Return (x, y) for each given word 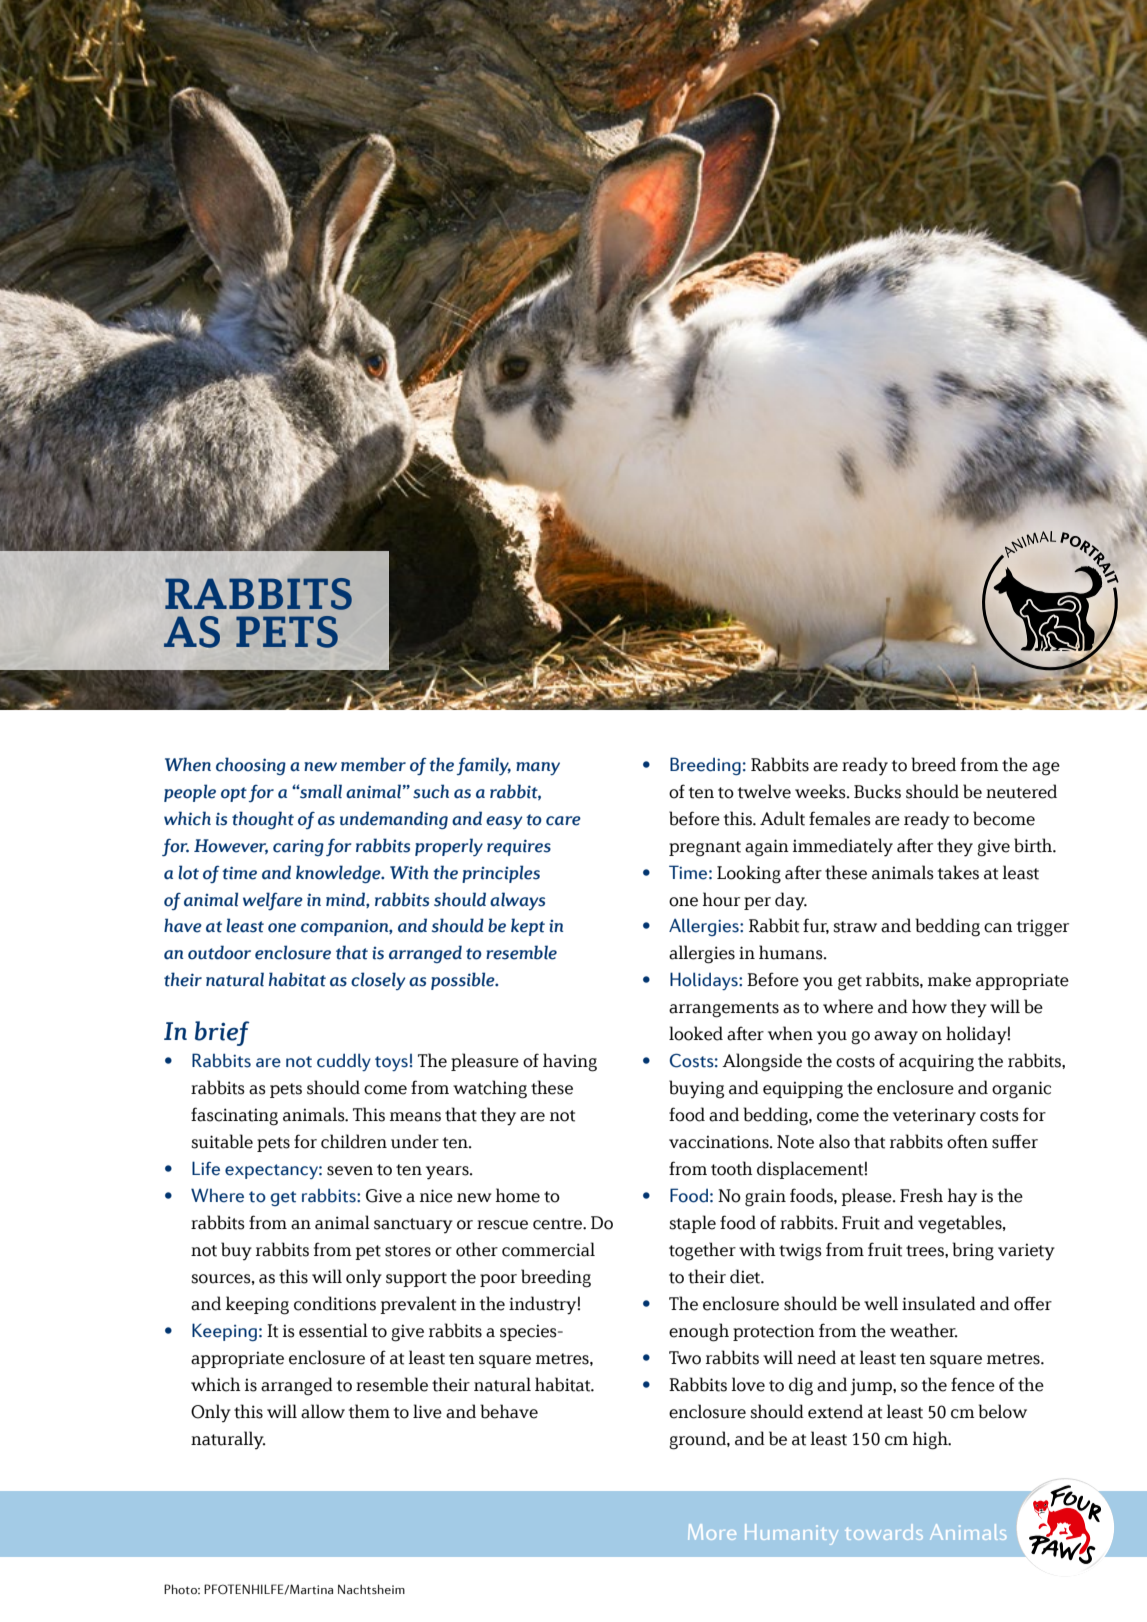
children (354, 1141)
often (967, 1141)
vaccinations (720, 1142)
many (538, 768)
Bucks (877, 791)
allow (323, 1411)
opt (234, 794)
